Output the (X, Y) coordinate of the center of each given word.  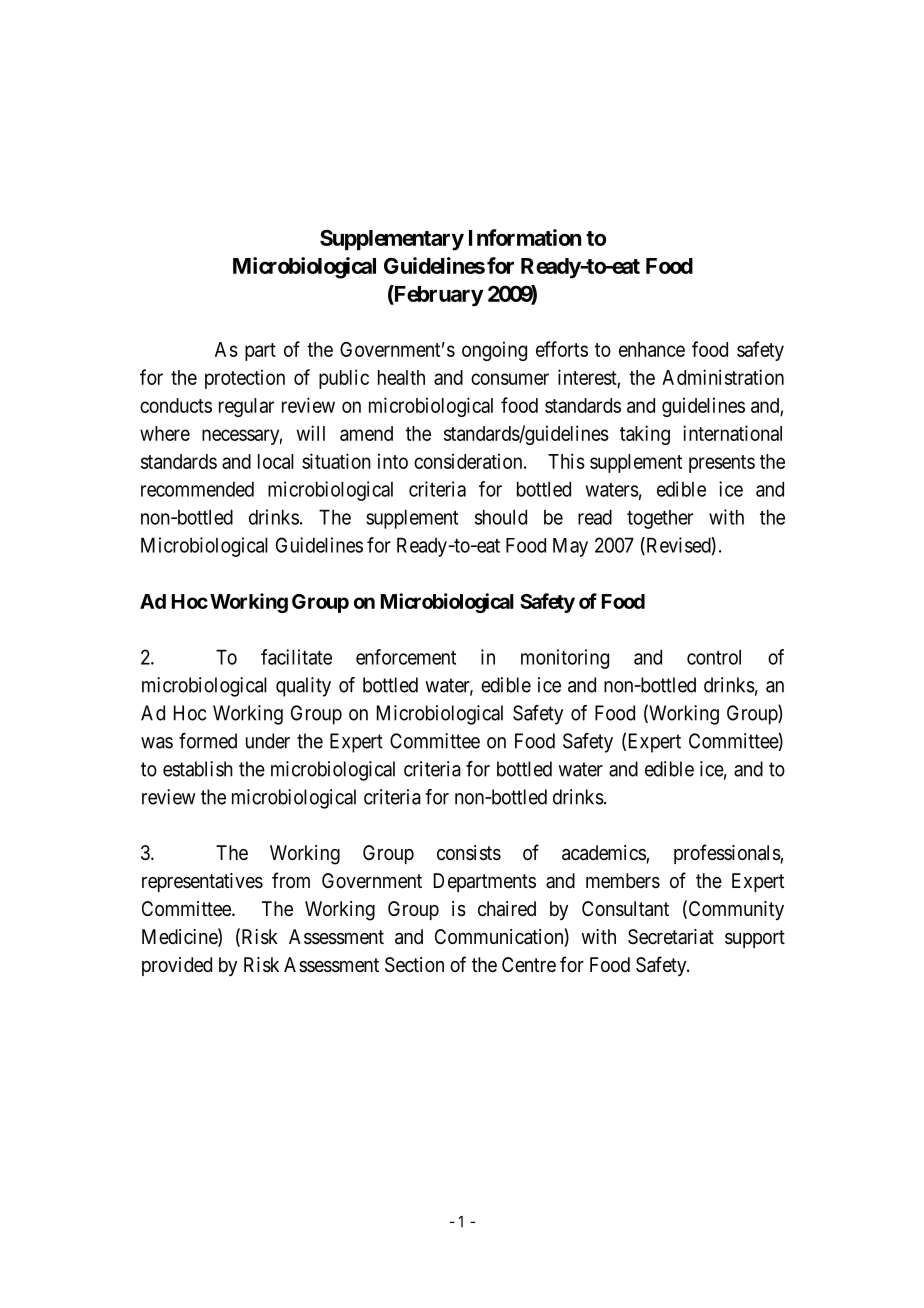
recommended (197, 489)
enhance (652, 349)
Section (414, 965)
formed (208, 741)
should (501, 517)
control (714, 657)
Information (525, 237)
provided (177, 966)
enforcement (406, 657)
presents (722, 464)
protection (245, 379)
